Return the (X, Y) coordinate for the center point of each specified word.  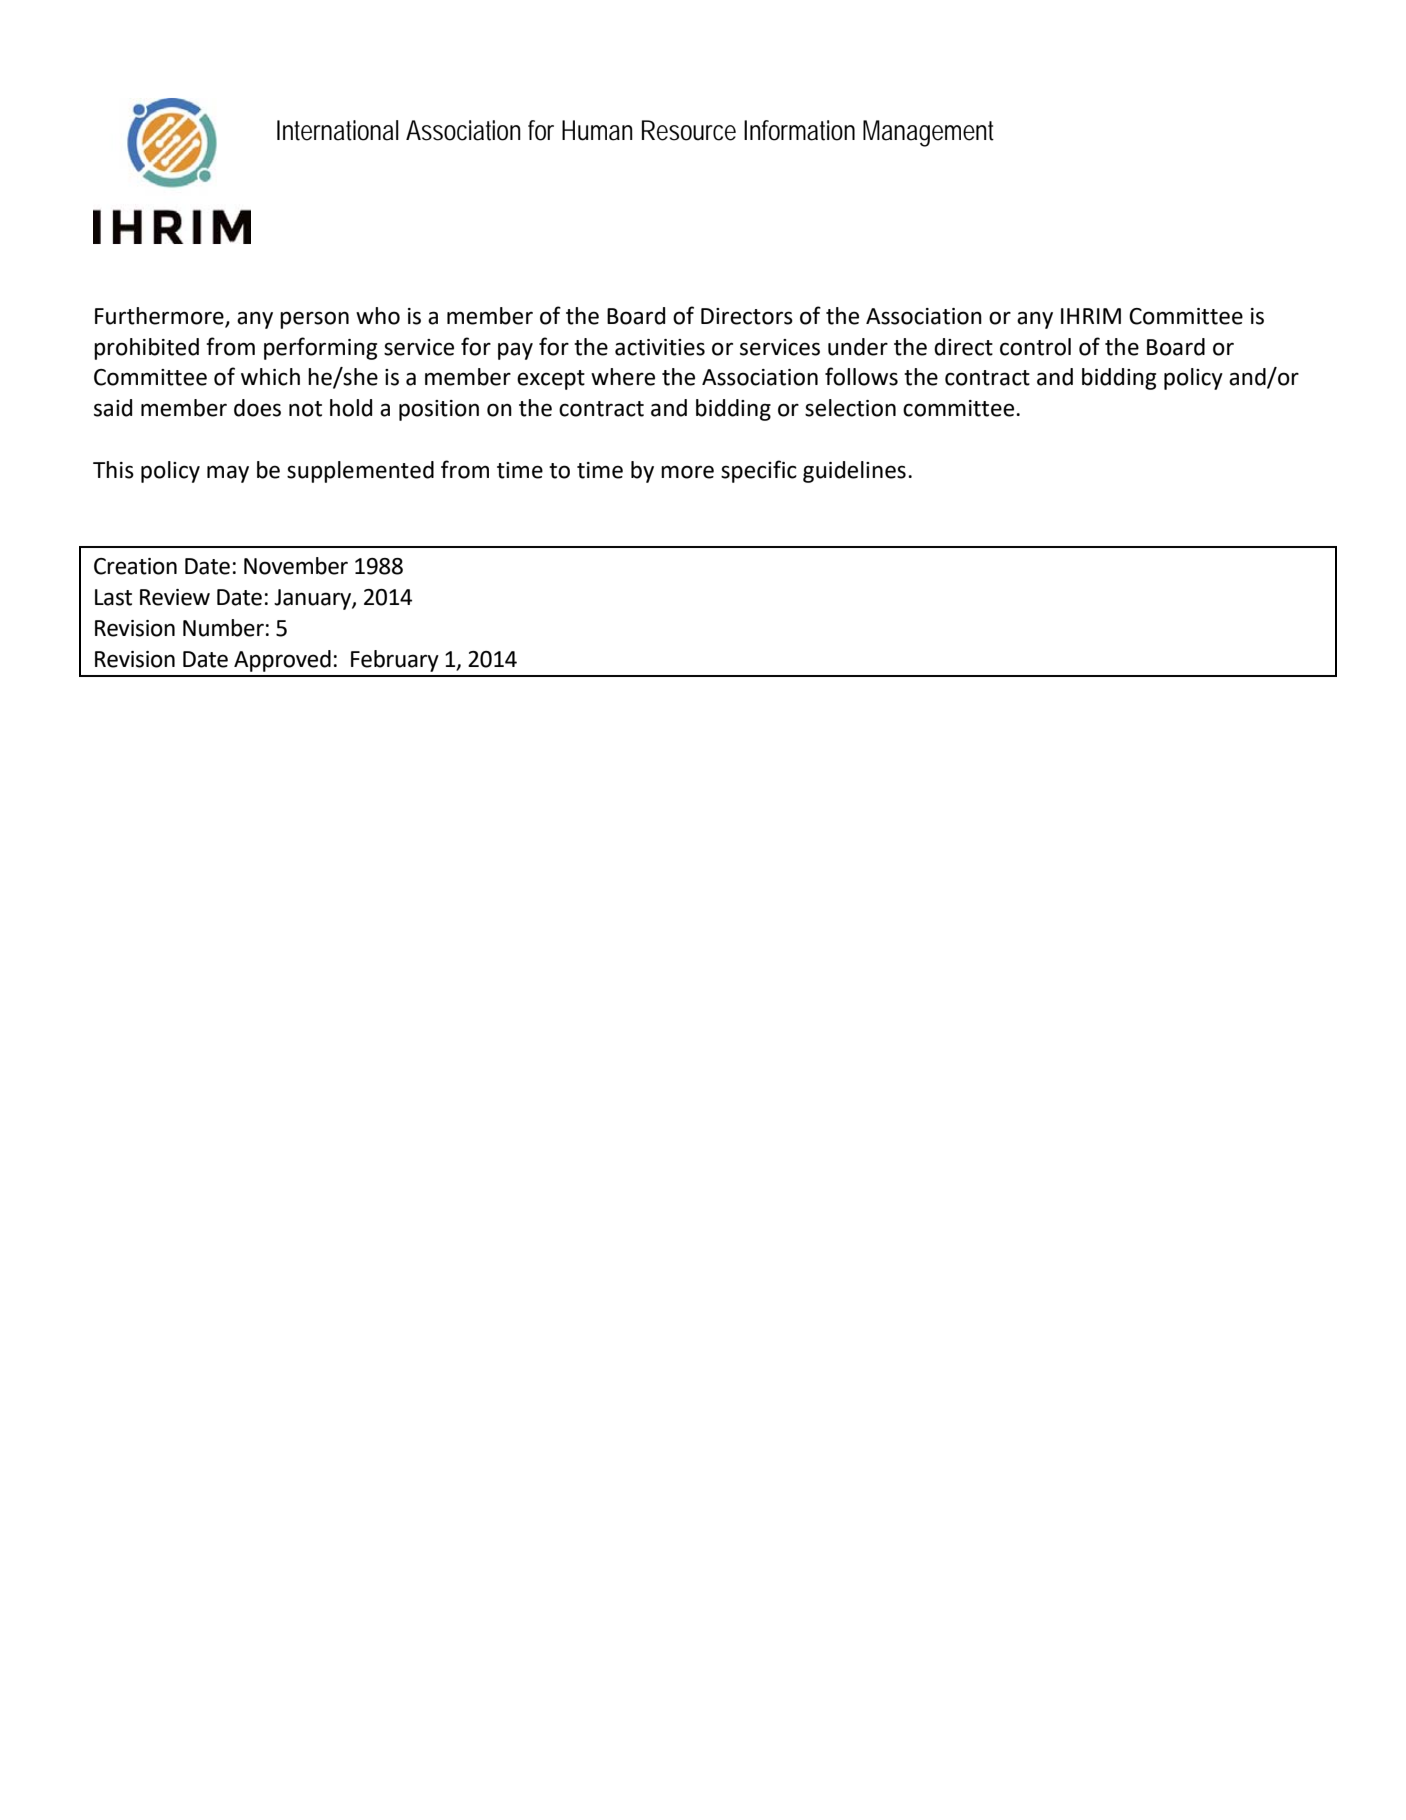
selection (850, 408)
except (551, 380)
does (257, 408)
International (338, 130)
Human (597, 130)
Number (223, 628)
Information (799, 130)
